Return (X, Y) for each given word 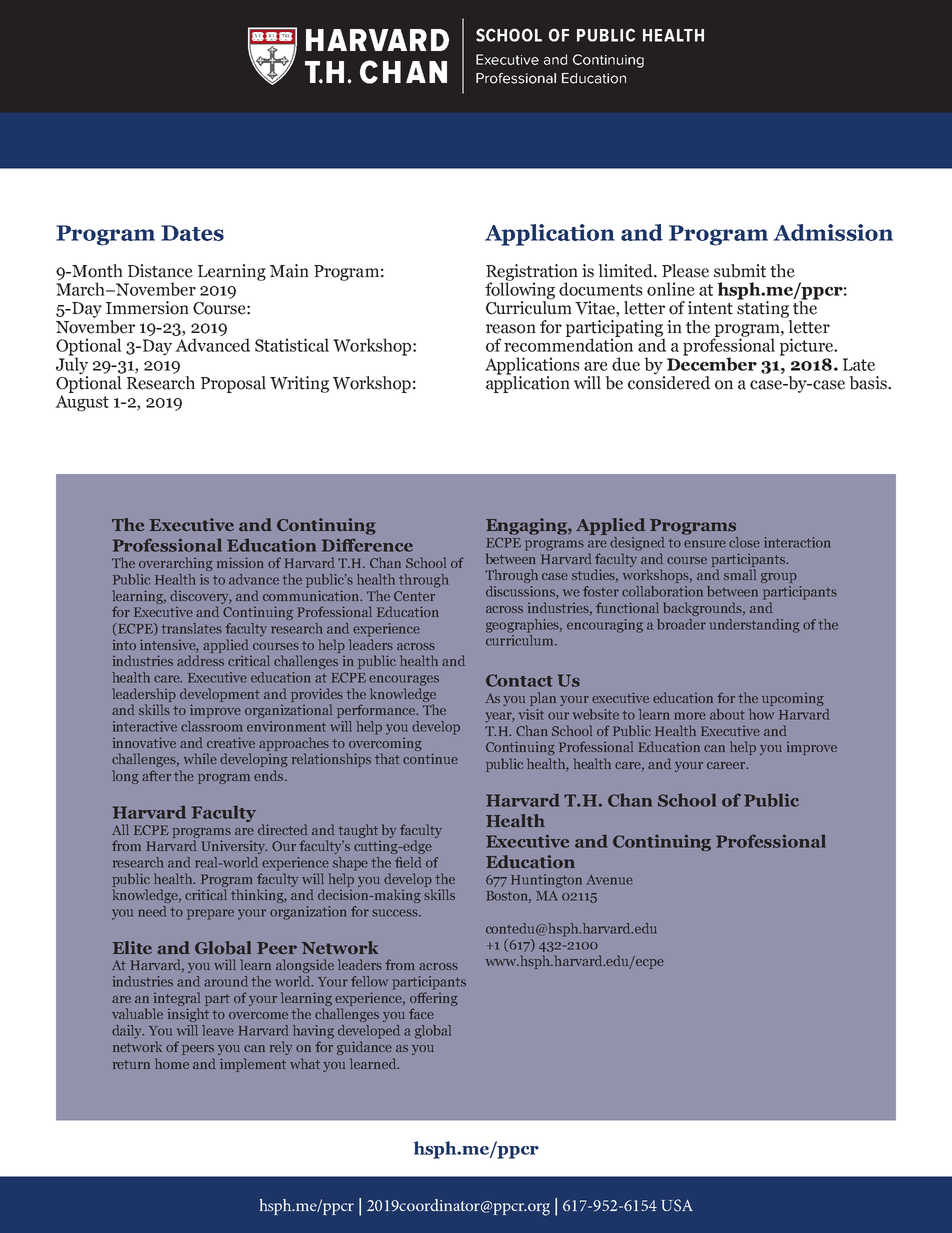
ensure (705, 544)
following (520, 291)
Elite (132, 947)
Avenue (609, 880)
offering (434, 999)
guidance (364, 1048)
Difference (367, 545)
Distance (160, 271)
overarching (176, 564)
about (727, 714)
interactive (145, 726)
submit (740, 271)
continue (430, 758)
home (172, 1063)
